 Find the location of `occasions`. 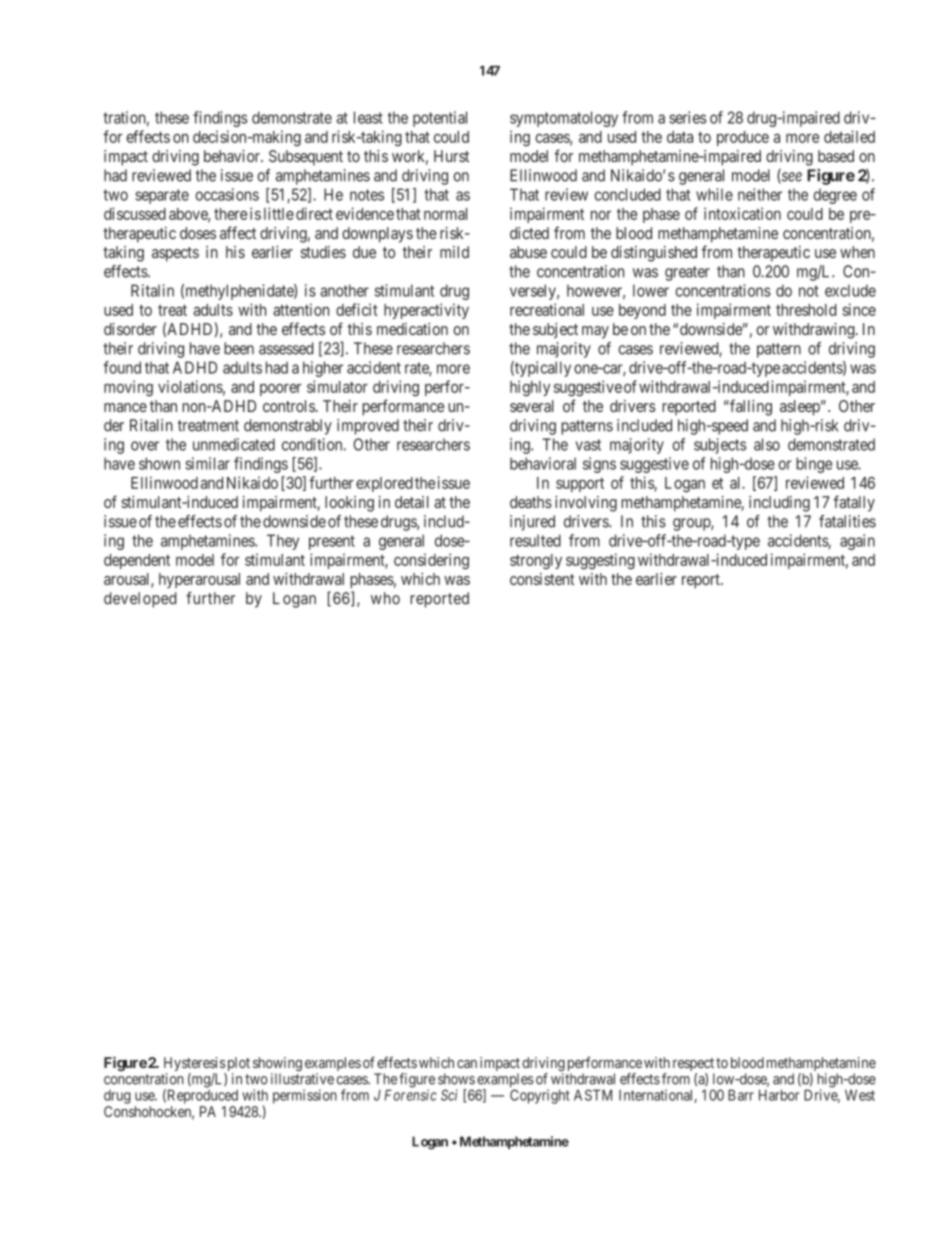

occasions is located at coordinates (227, 194).
